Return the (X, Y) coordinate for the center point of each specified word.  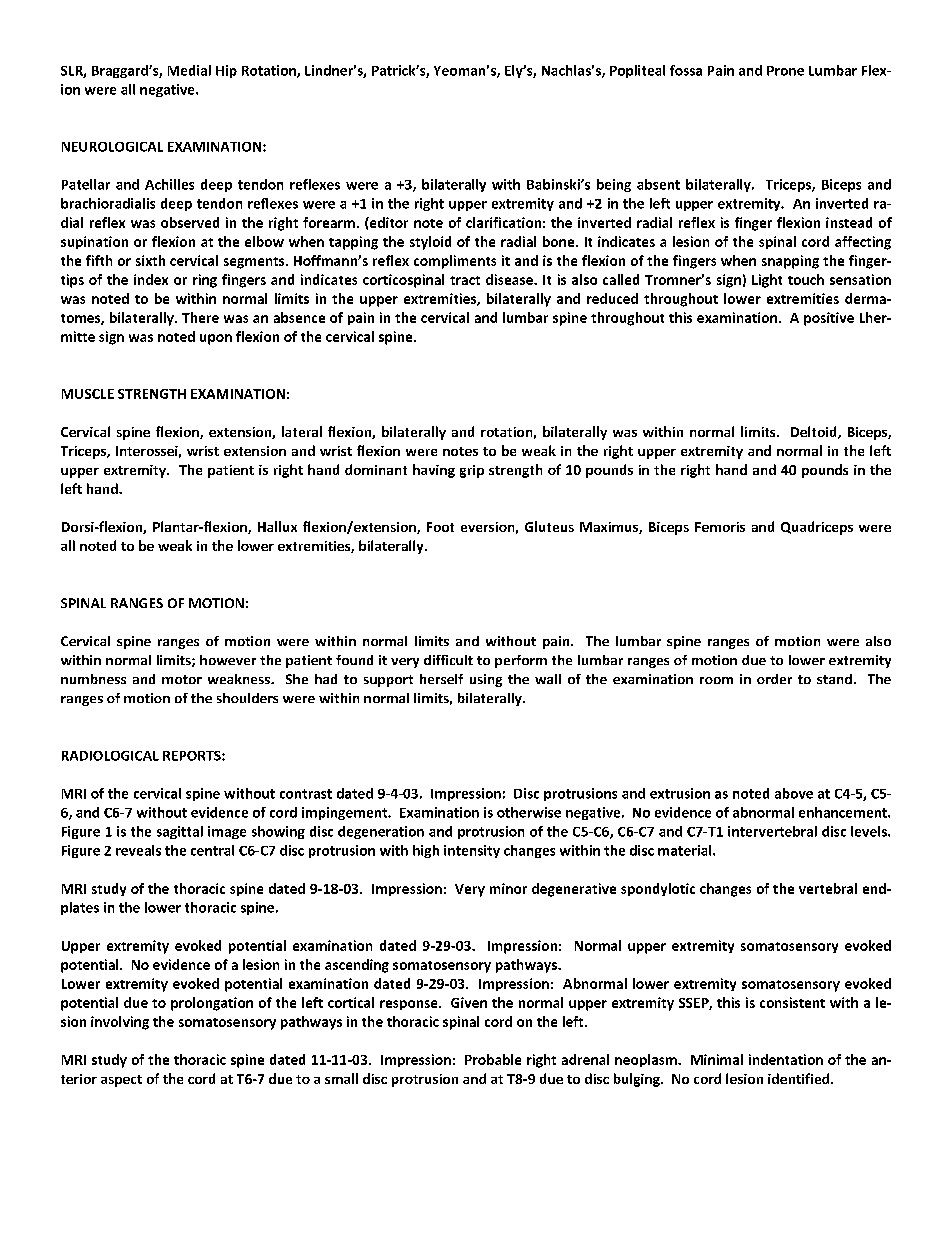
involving (120, 1023)
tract (465, 280)
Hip (226, 71)
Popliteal (637, 71)
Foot (440, 527)
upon (216, 339)
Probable (493, 1059)
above (794, 793)
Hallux (277, 526)
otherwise (529, 812)
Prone (785, 71)
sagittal (180, 832)
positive (829, 319)
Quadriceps (817, 528)
